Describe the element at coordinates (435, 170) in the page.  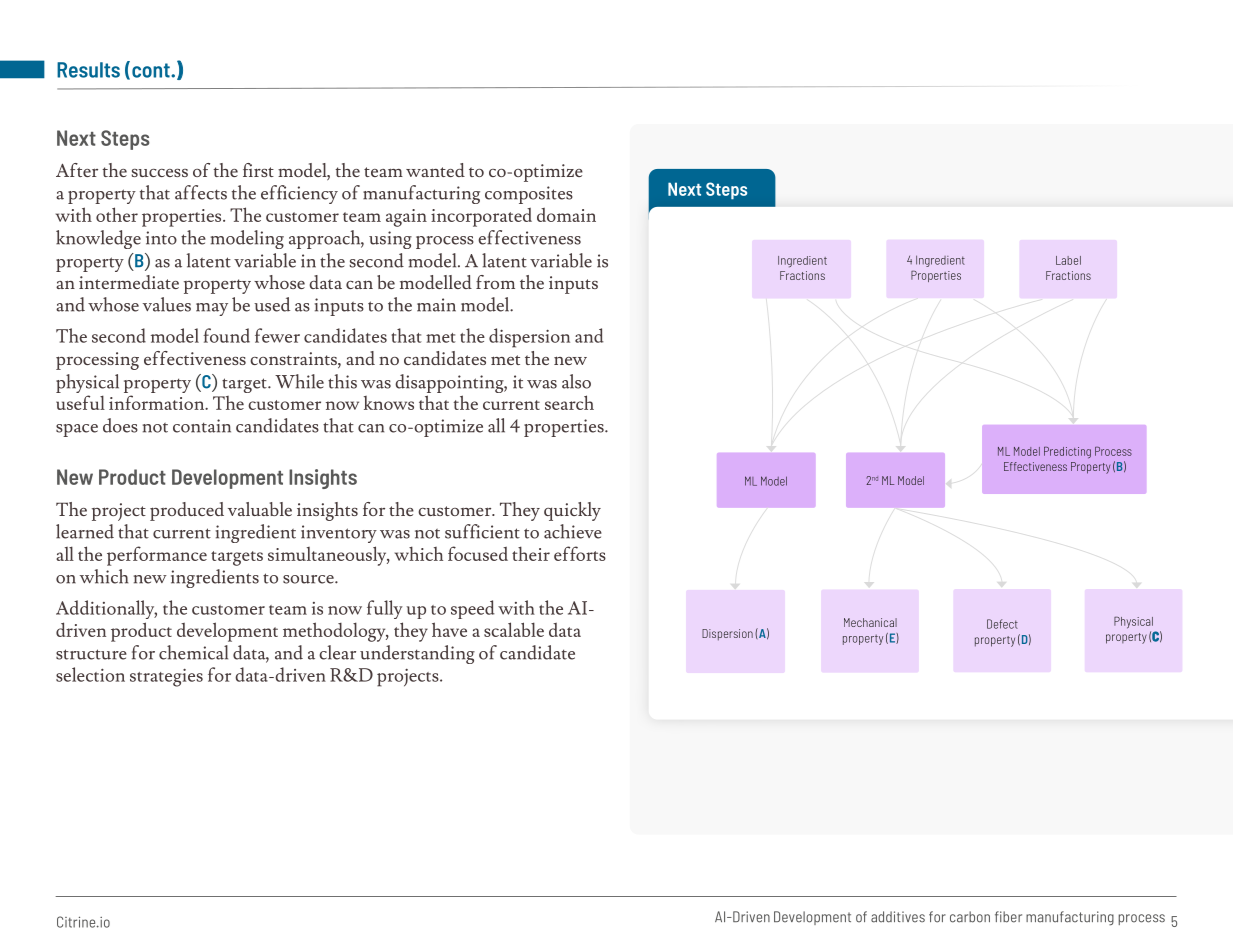
I see `wanted` at that location.
